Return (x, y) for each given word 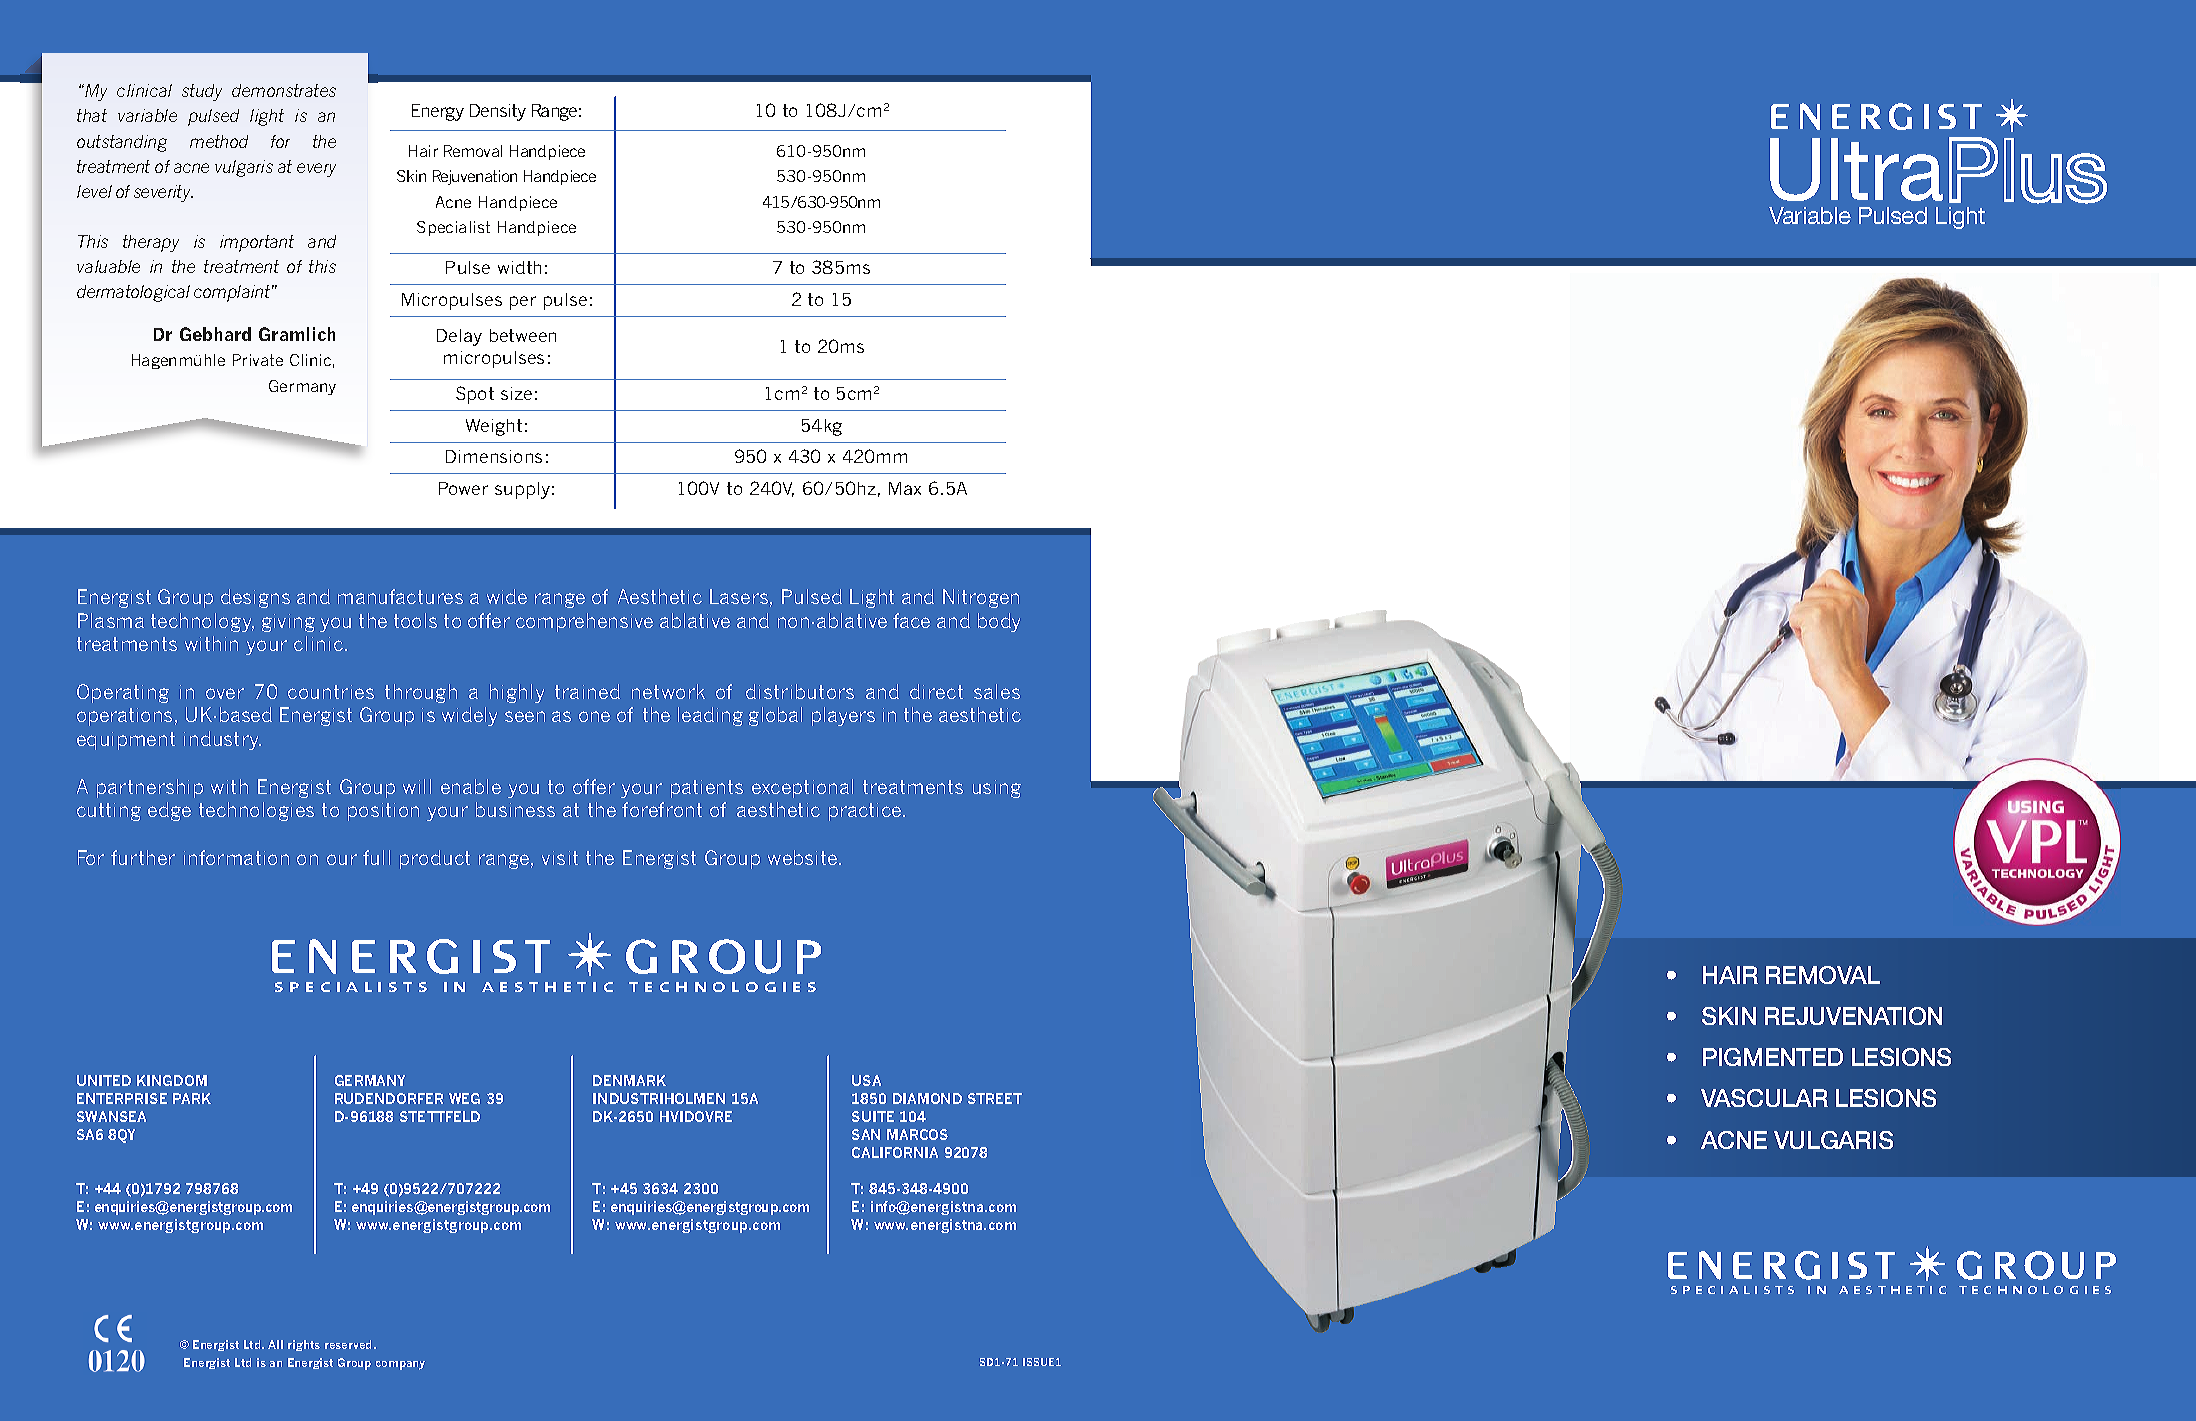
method (219, 141)
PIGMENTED (1773, 1057)
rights (304, 1345)
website (804, 857)
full (376, 857)
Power (463, 488)
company (400, 1365)
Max (905, 488)
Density (498, 112)
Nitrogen (981, 598)
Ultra (1856, 169)
